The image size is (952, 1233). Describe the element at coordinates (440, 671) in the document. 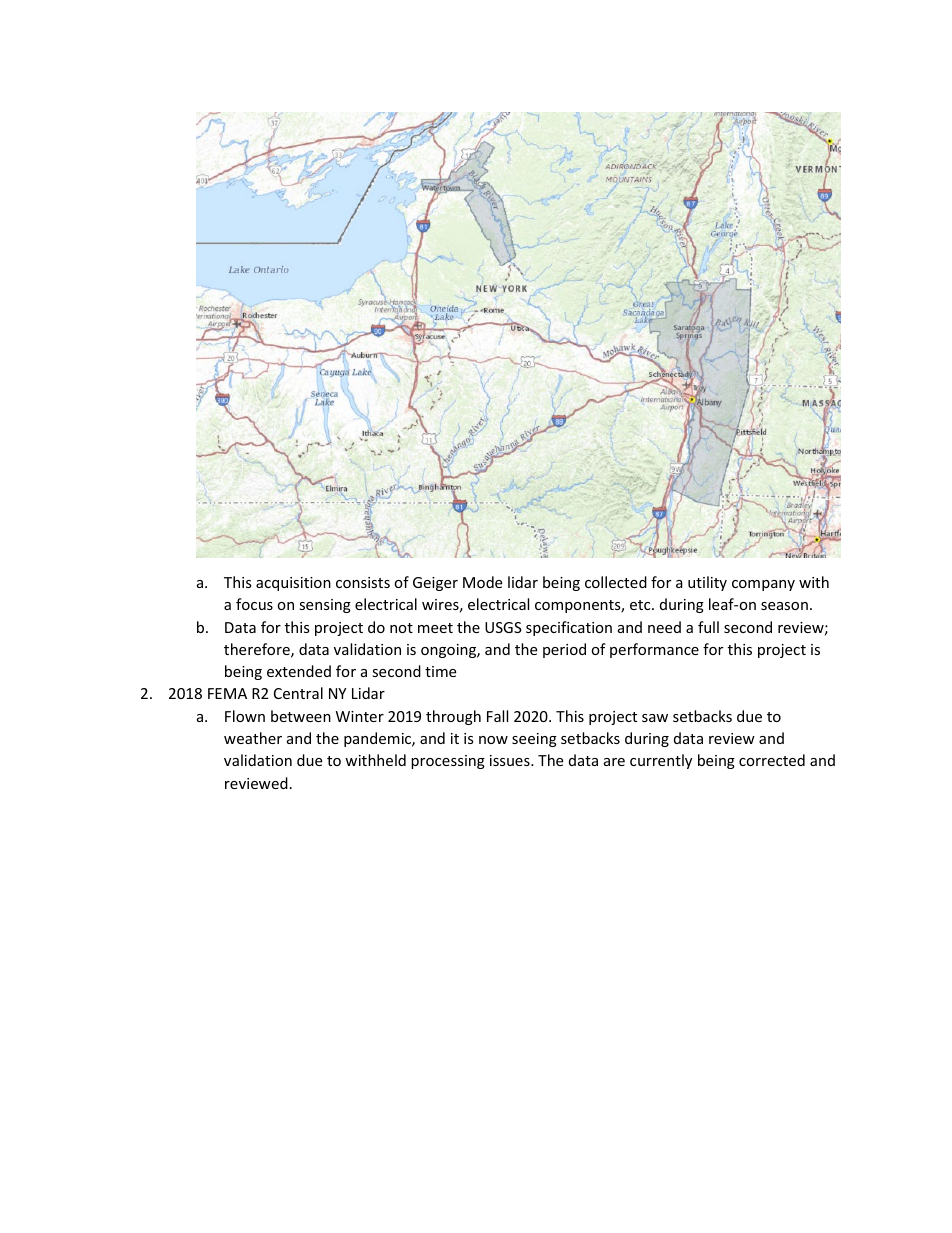

I see `time` at that location.
